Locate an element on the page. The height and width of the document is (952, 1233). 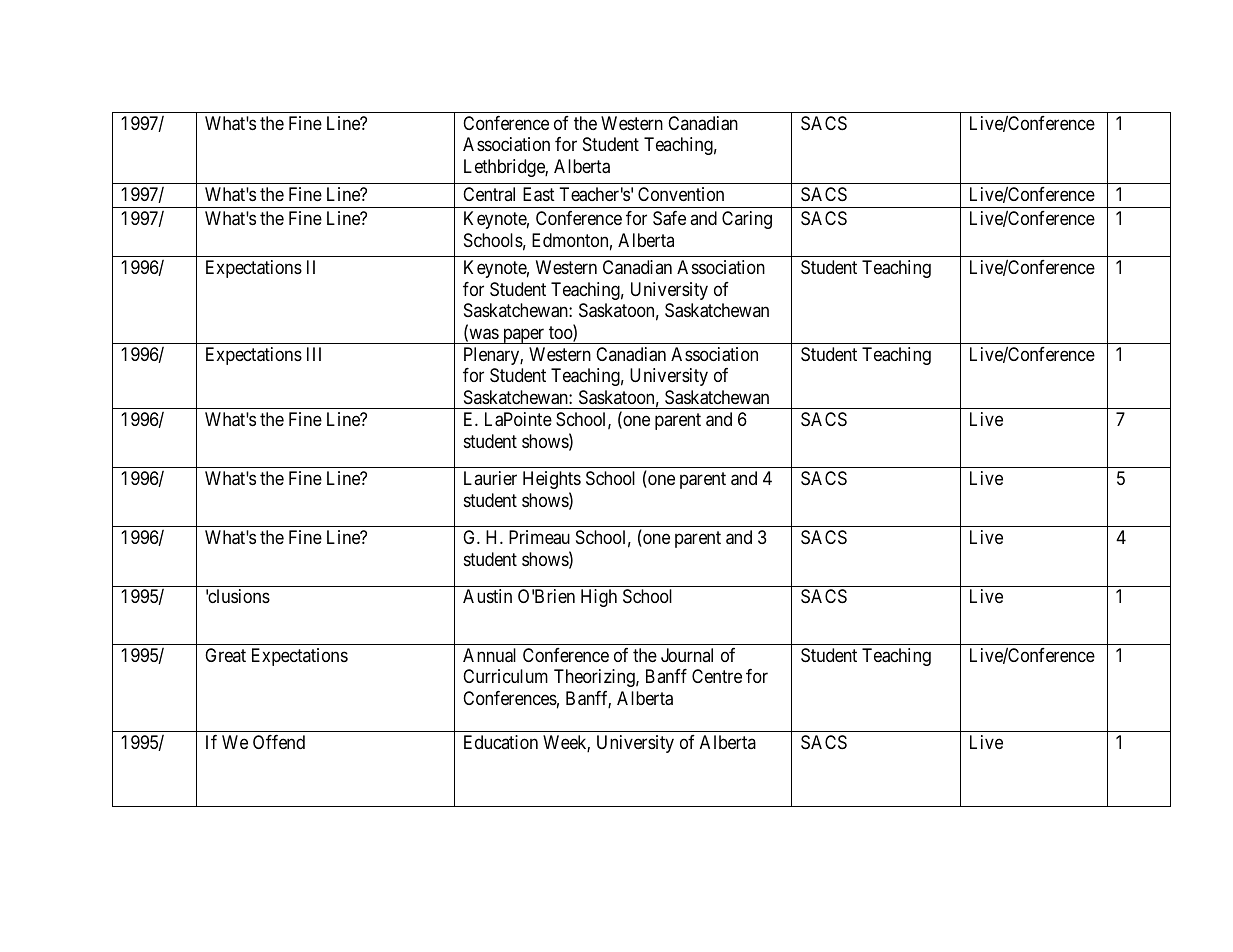
Education is located at coordinates (501, 742).
